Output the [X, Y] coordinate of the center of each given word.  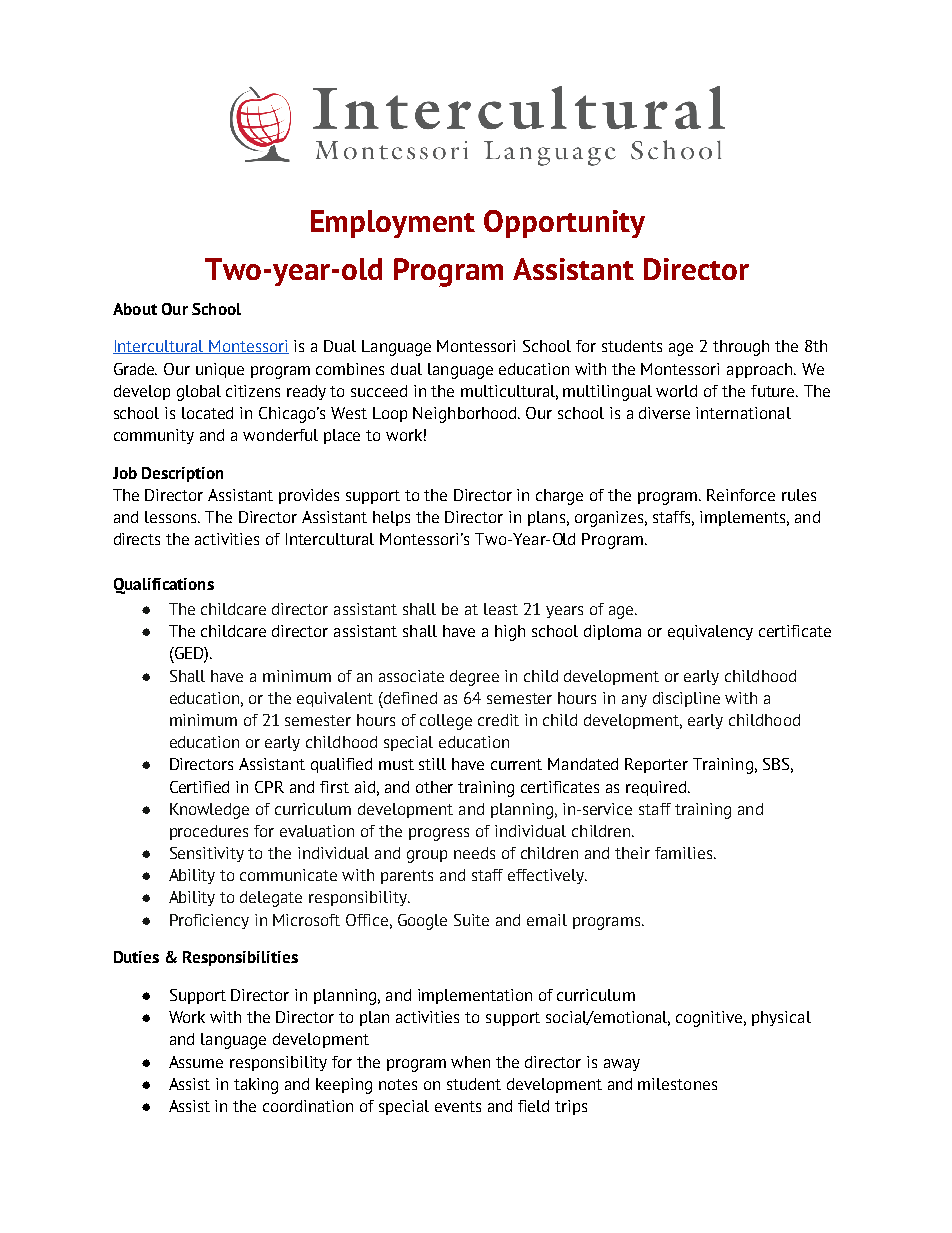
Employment [393, 224]
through [741, 348]
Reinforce [741, 495]
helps [391, 518]
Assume [196, 1062]
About [135, 309]
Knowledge [209, 811]
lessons [172, 517]
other [434, 787]
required [657, 788]
